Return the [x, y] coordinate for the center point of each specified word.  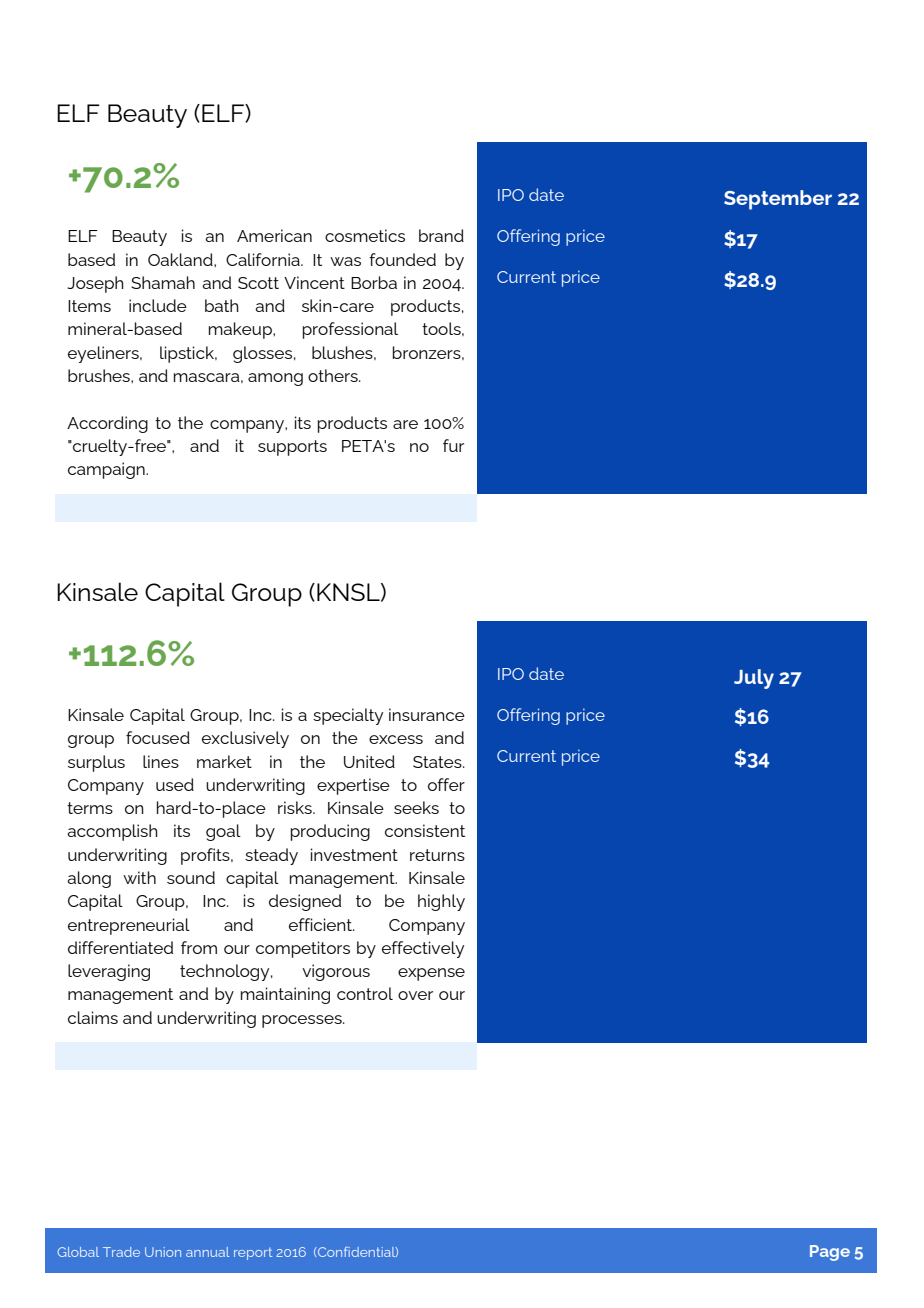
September [778, 200]
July [754, 679]
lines [161, 761]
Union [163, 1252]
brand [441, 235]
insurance [427, 714]
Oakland [181, 259]
